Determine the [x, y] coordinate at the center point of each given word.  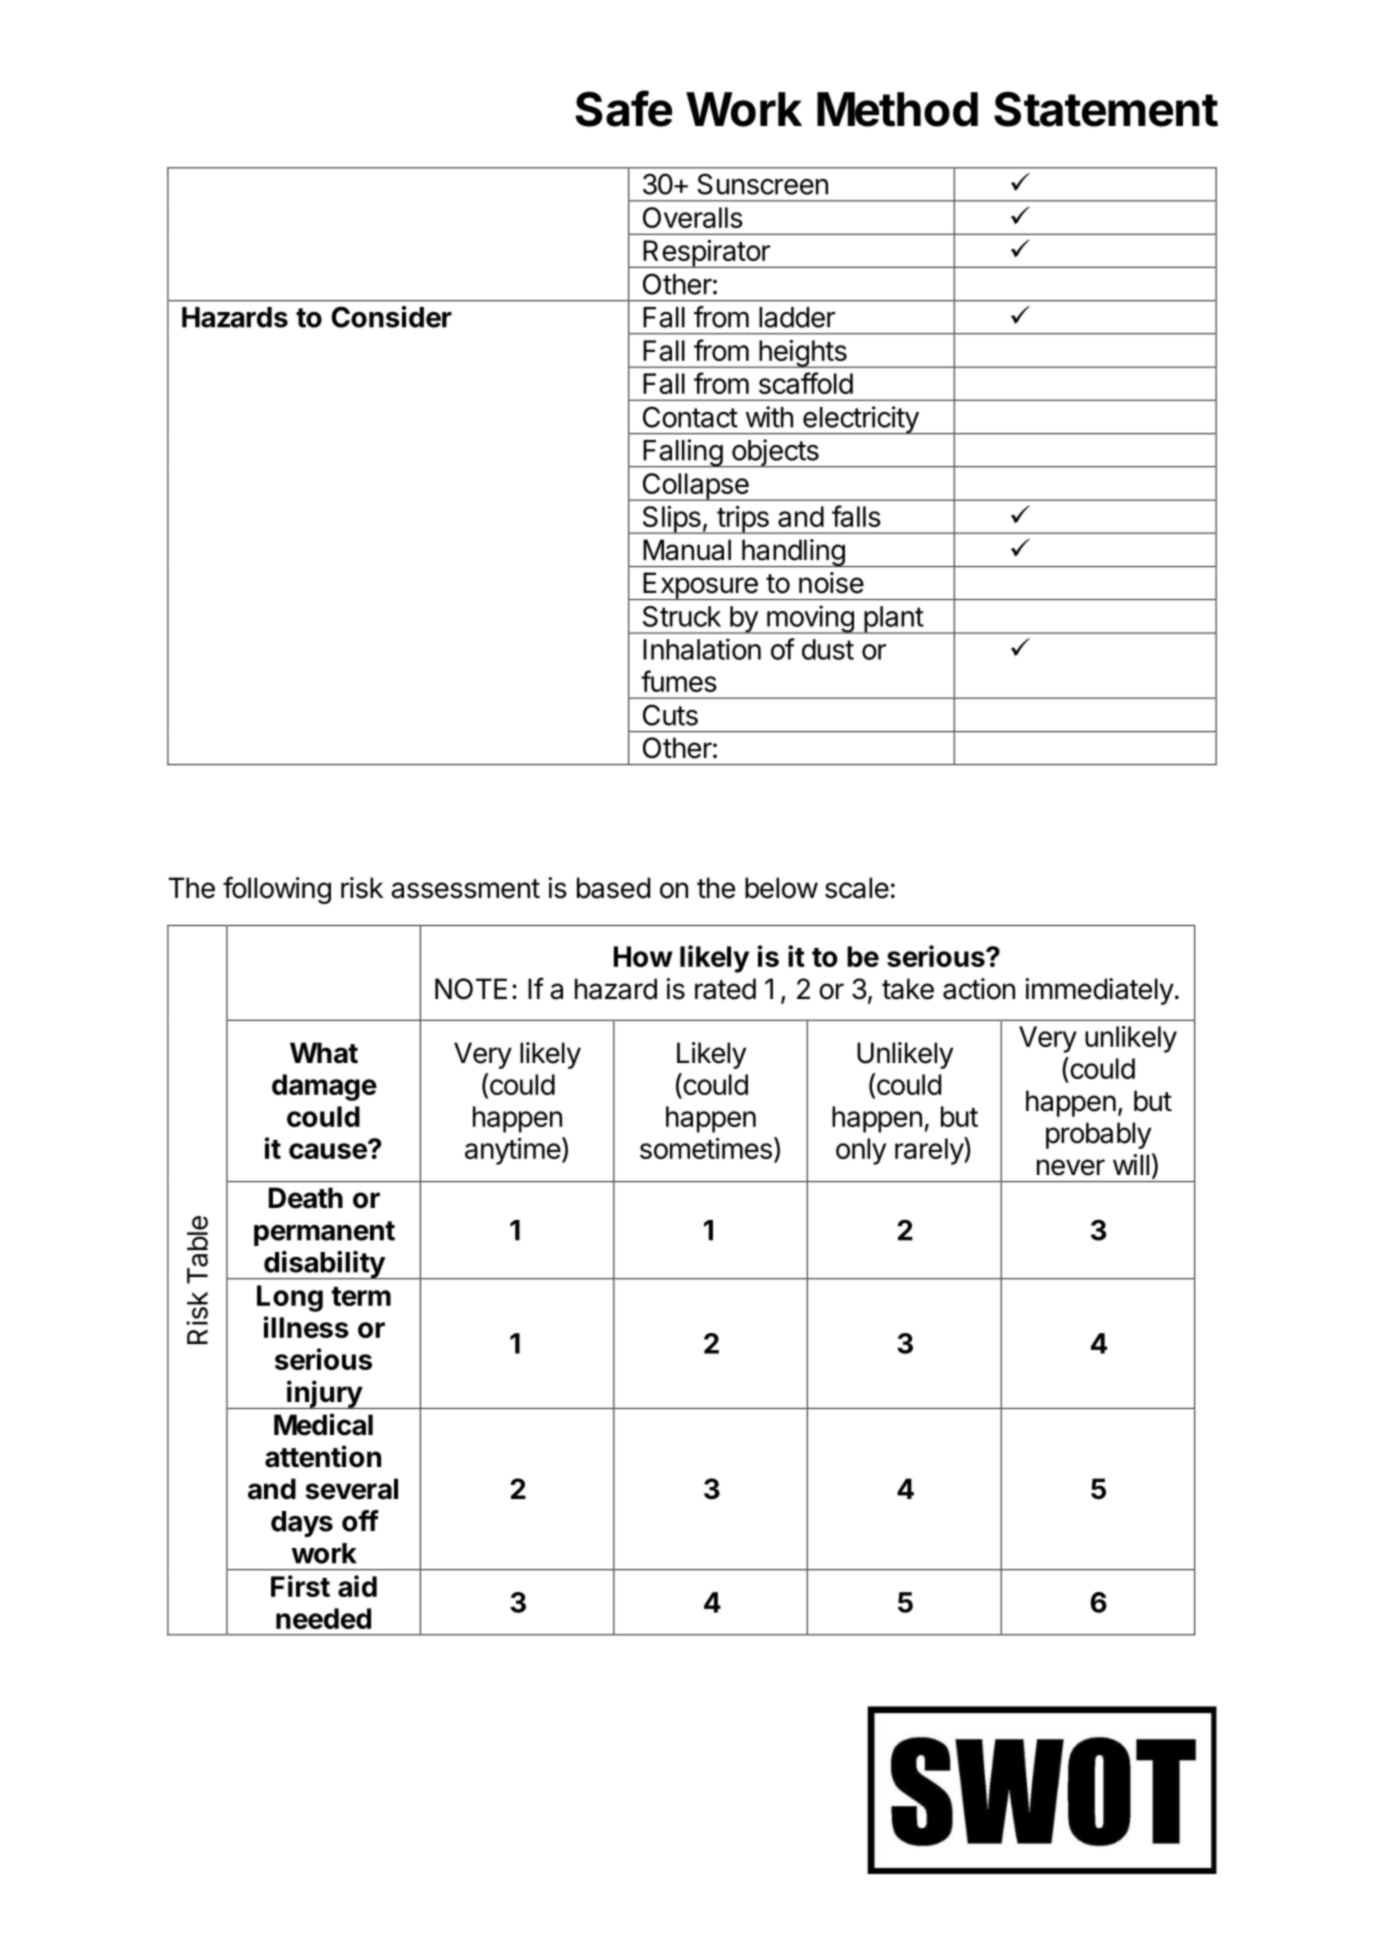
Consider [392, 317]
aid [357, 1586]
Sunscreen [762, 184]
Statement [1106, 109]
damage [324, 1087]
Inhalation [702, 649]
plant [893, 620]
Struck [682, 616]
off [360, 1521]
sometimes [706, 1148]
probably [1098, 1135]
